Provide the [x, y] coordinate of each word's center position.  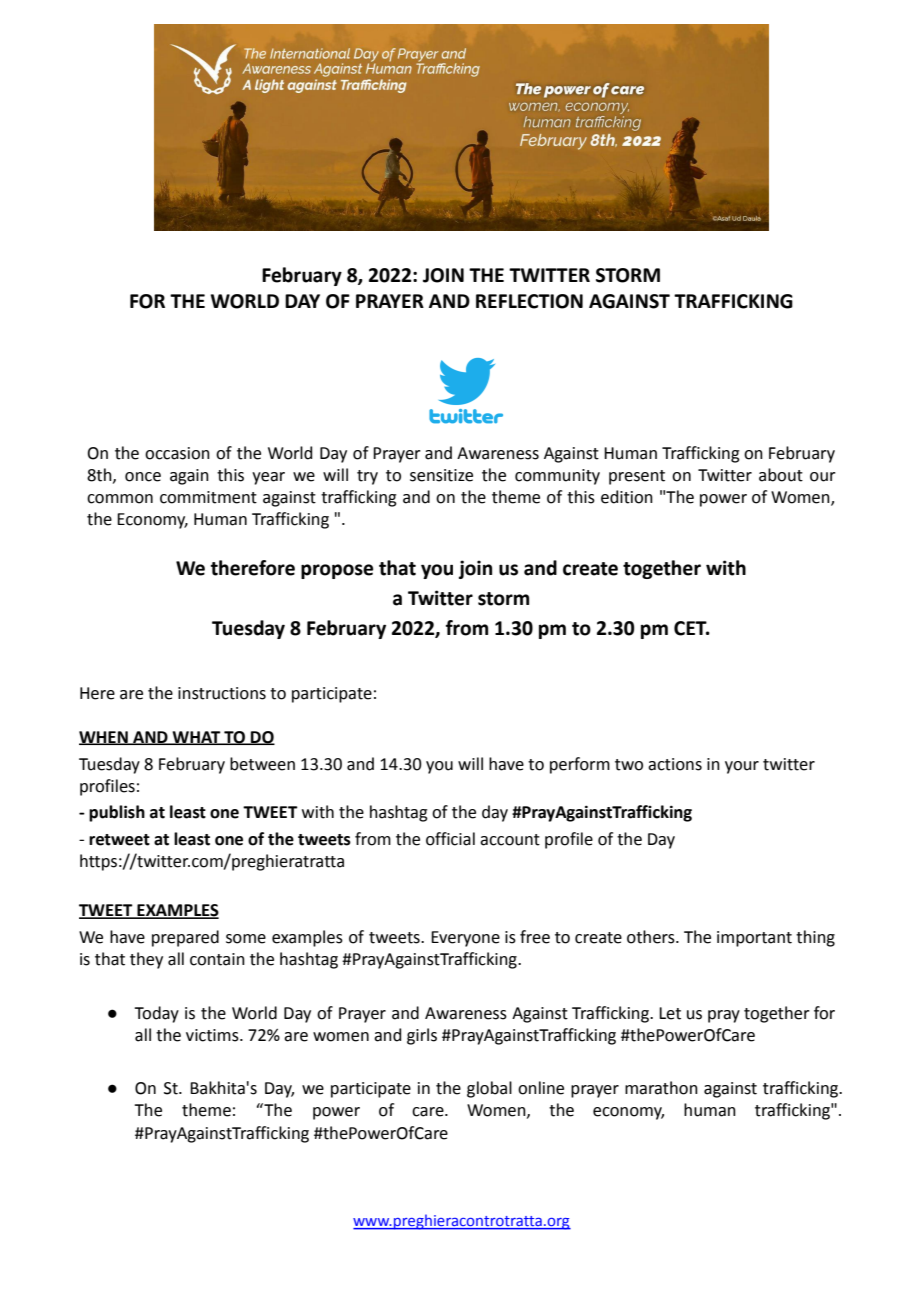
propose [337, 571]
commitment [208, 497]
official [450, 839]
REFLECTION [529, 301]
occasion [177, 453]
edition [627, 497]
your [742, 767]
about [781, 475]
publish [117, 813]
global [489, 1089]
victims [213, 1035]
